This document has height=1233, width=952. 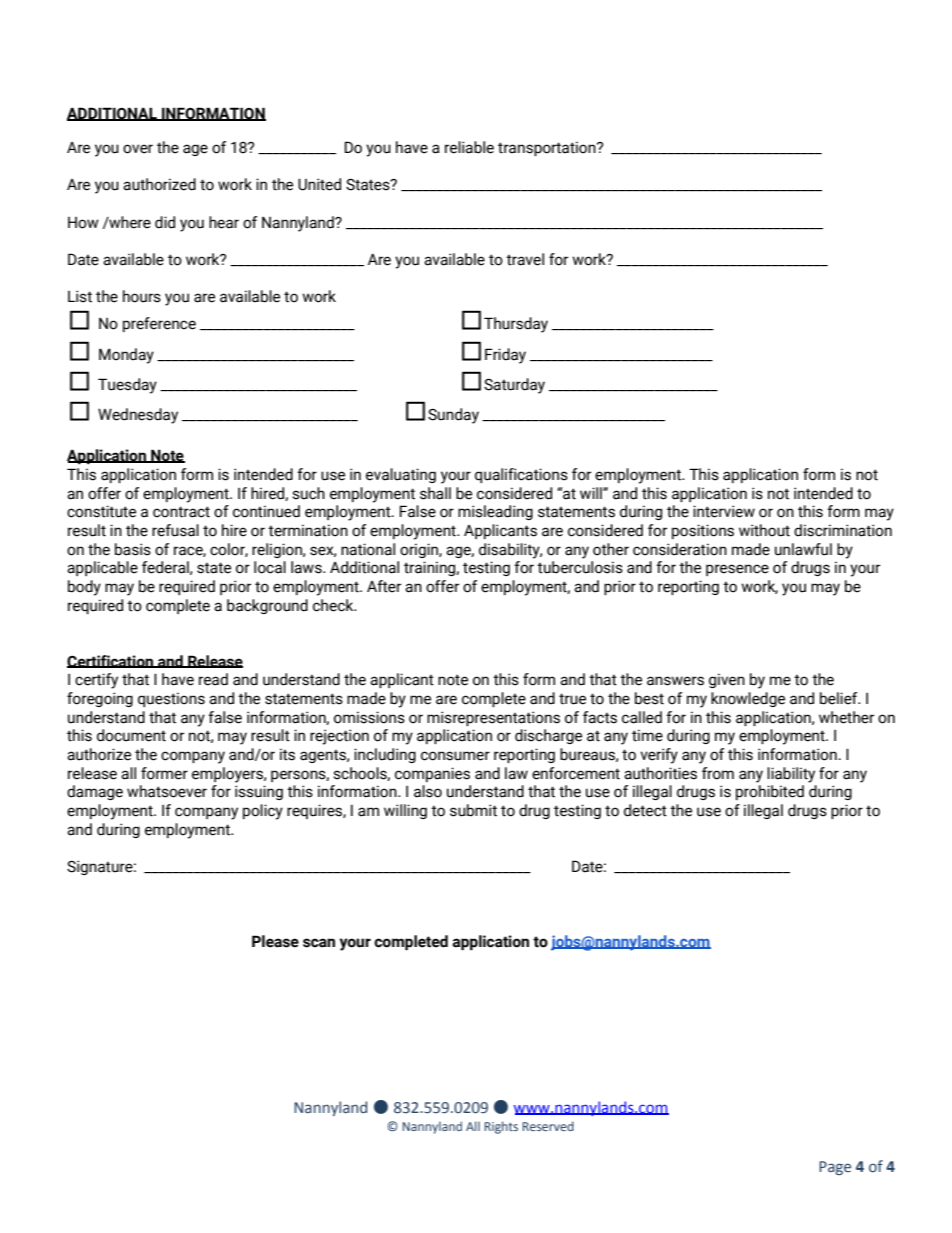 I want to click on submit, so click(x=473, y=810).
